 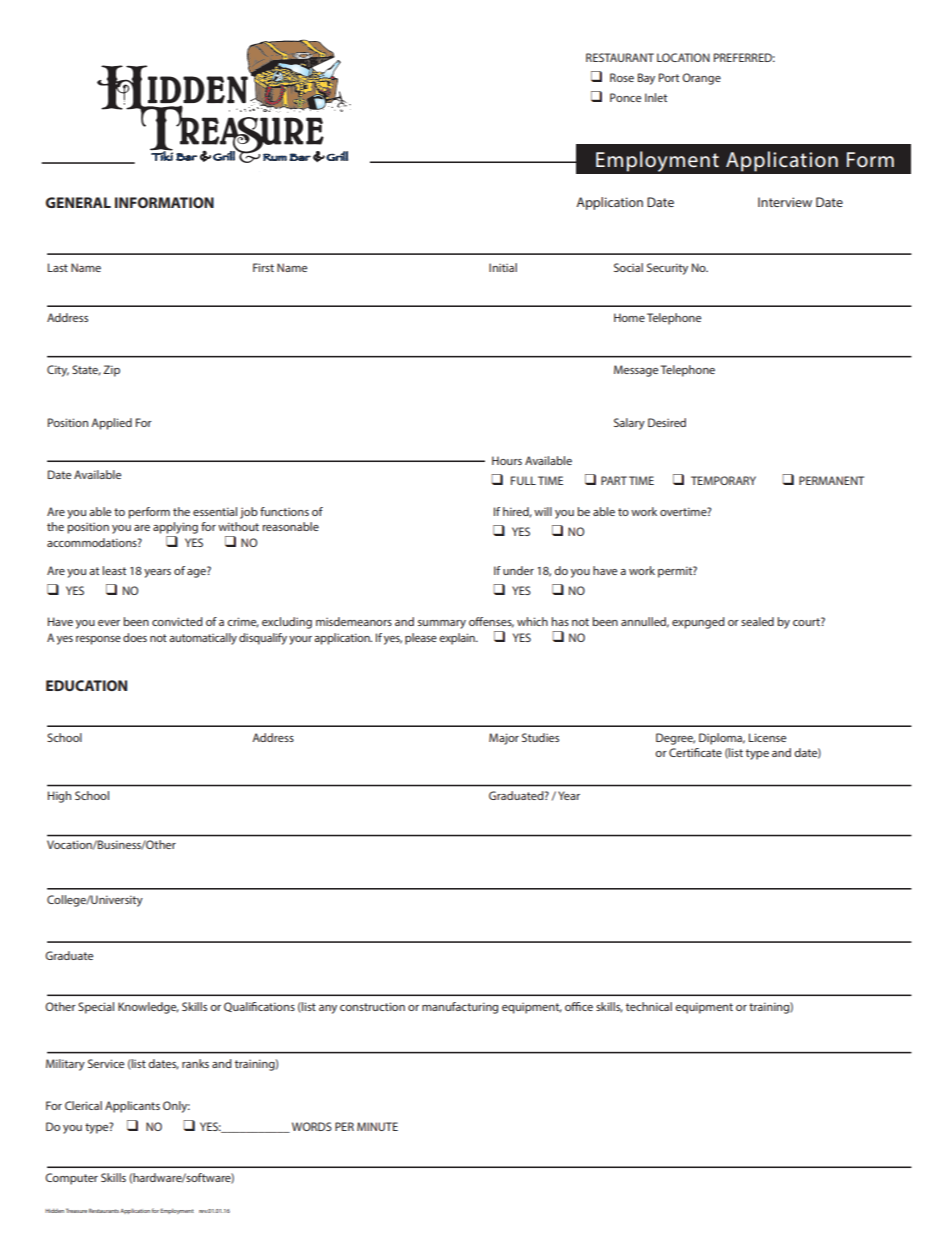 What do you see at coordinates (71, 1179) in the document?
I see `Computer` at bounding box center [71, 1179].
